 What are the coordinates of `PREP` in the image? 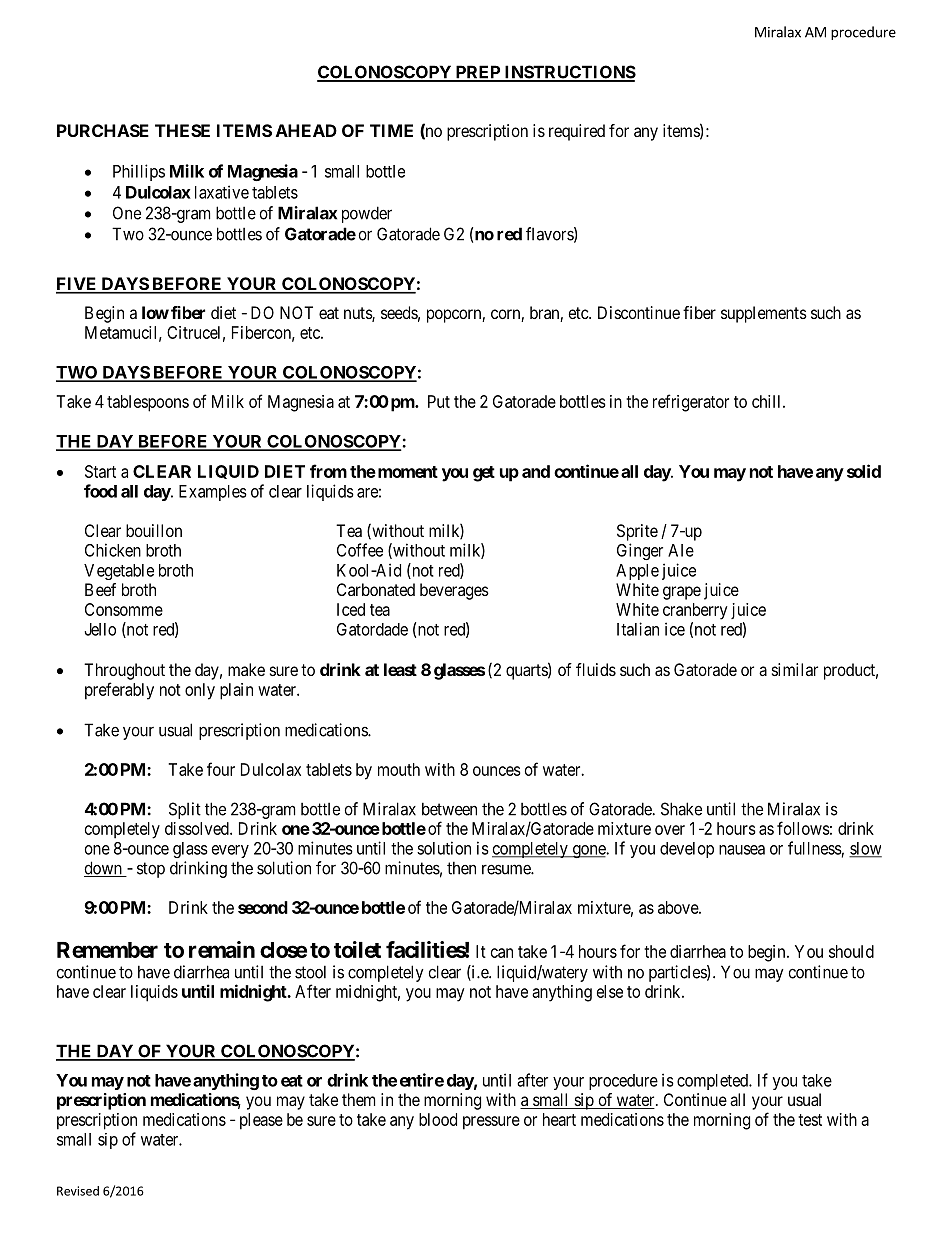 It's located at (477, 73).
